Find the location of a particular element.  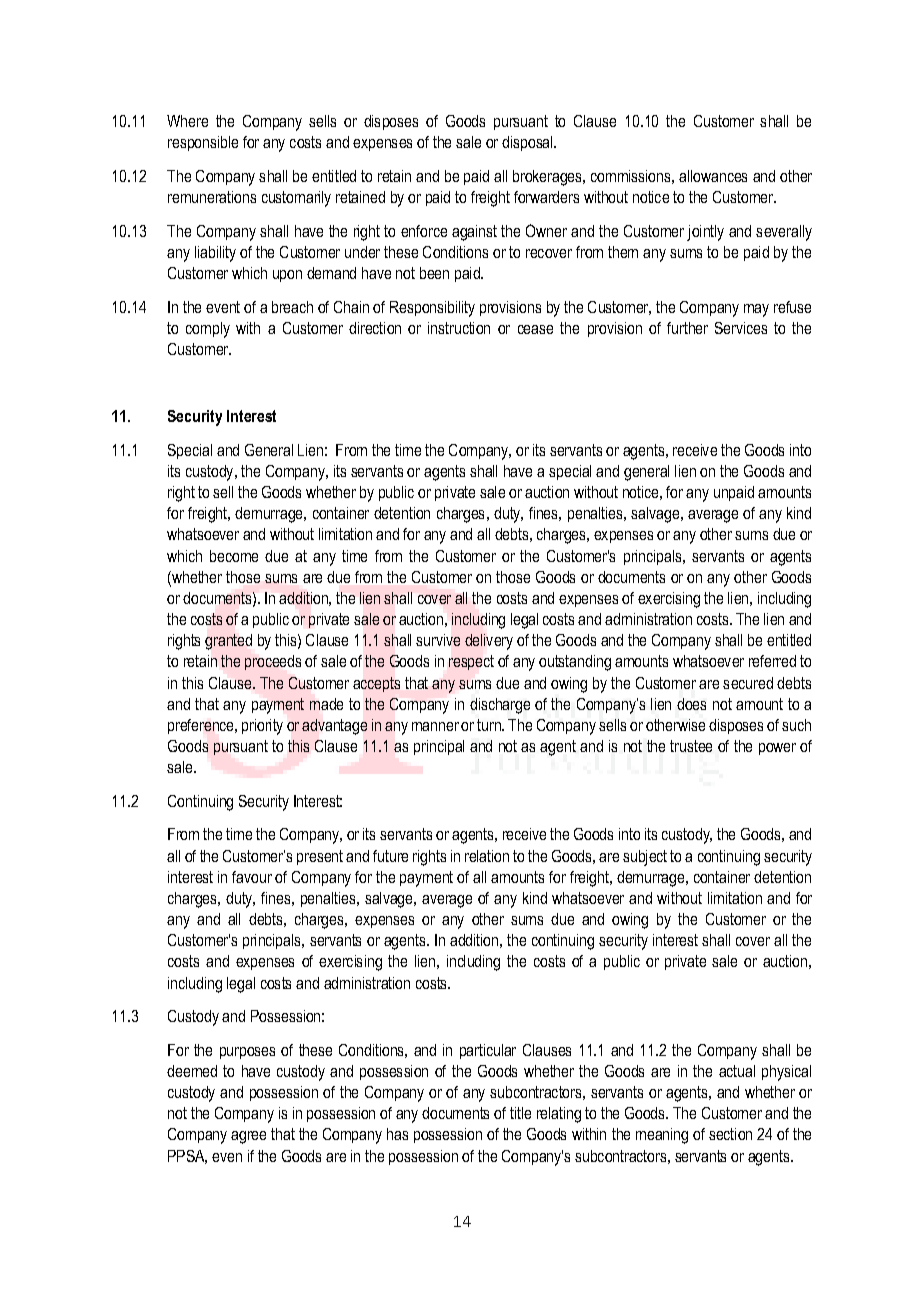

disposal is located at coordinates (528, 143).
